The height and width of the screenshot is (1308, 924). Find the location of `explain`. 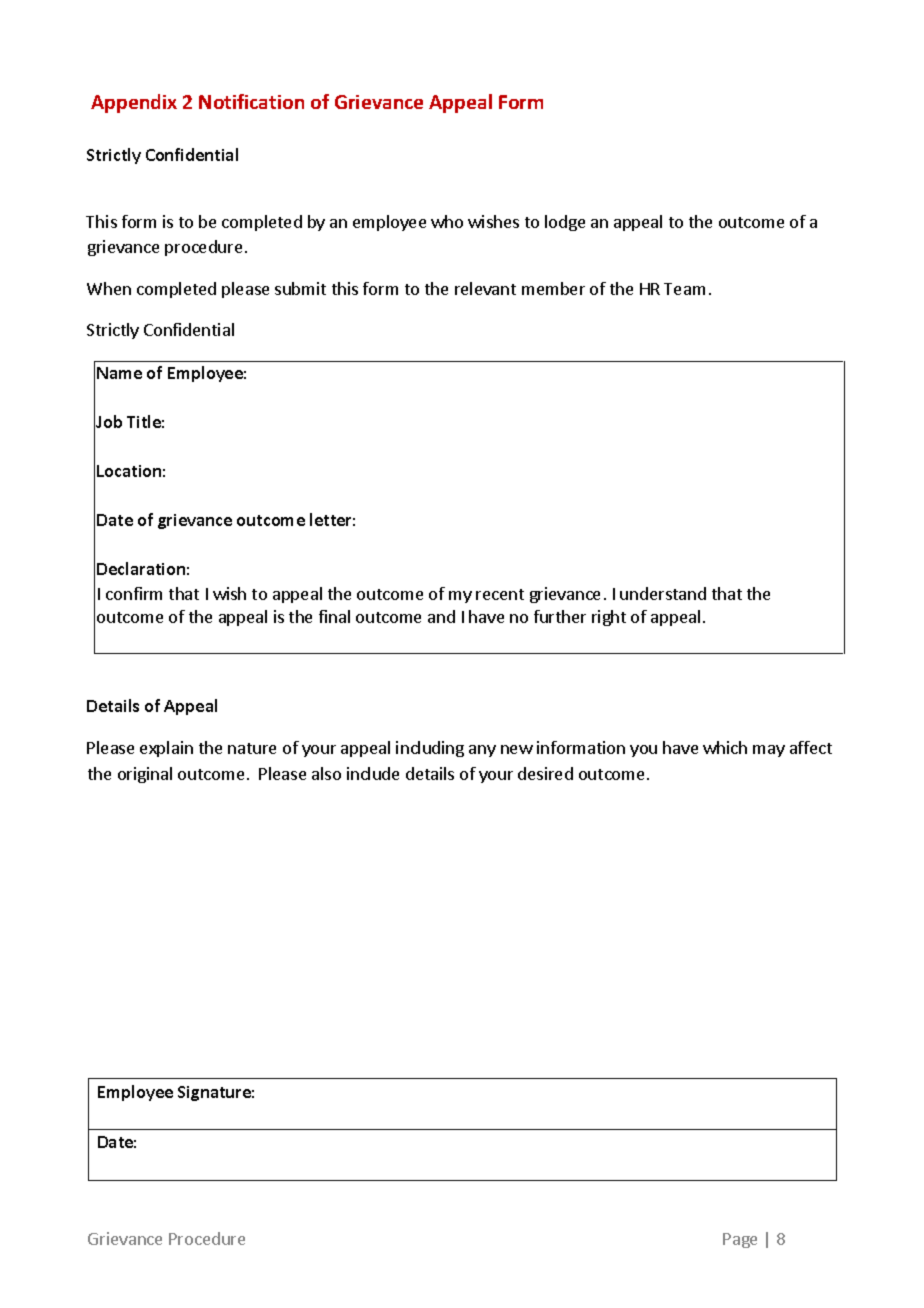

explain is located at coordinates (166, 749).
